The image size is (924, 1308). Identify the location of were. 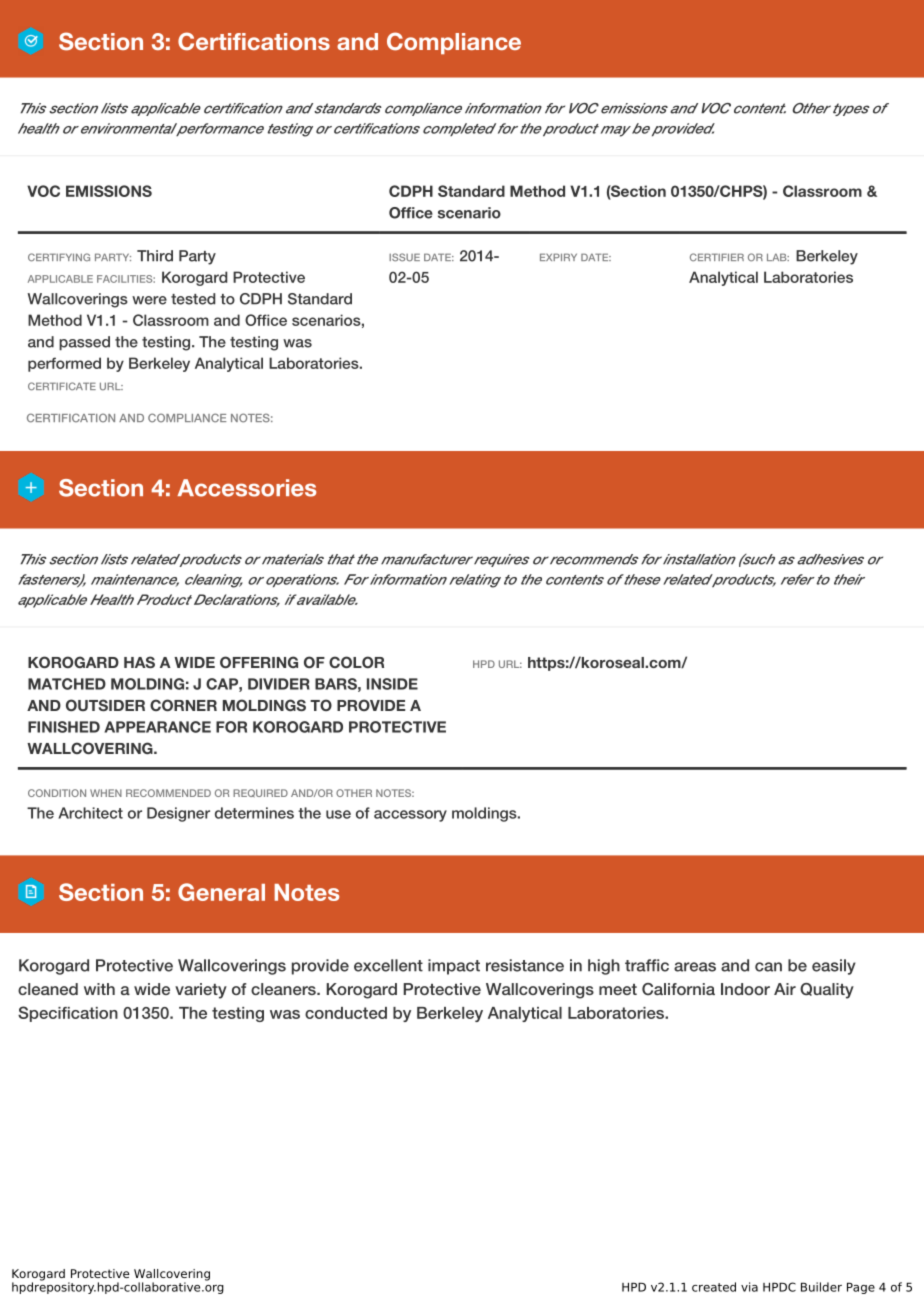
(149, 300).
